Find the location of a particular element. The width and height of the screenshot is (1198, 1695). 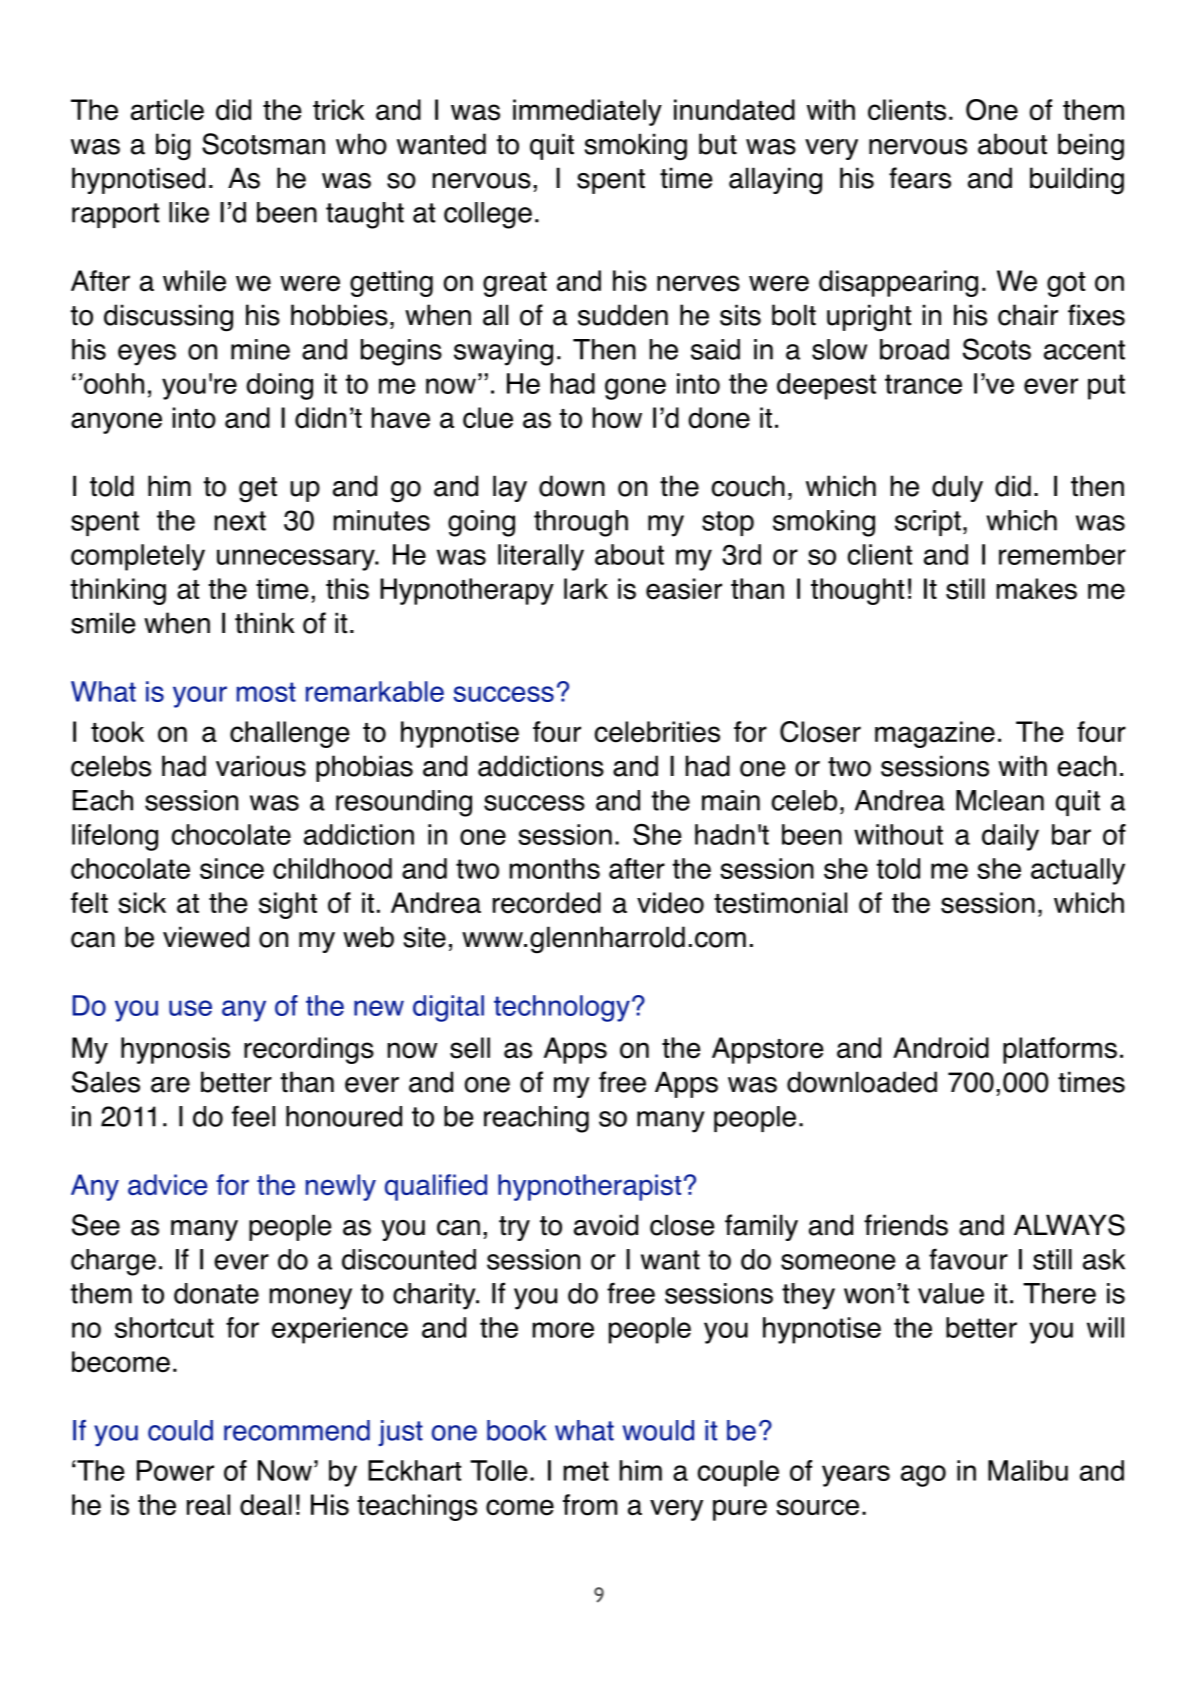

fears is located at coordinates (920, 178).
